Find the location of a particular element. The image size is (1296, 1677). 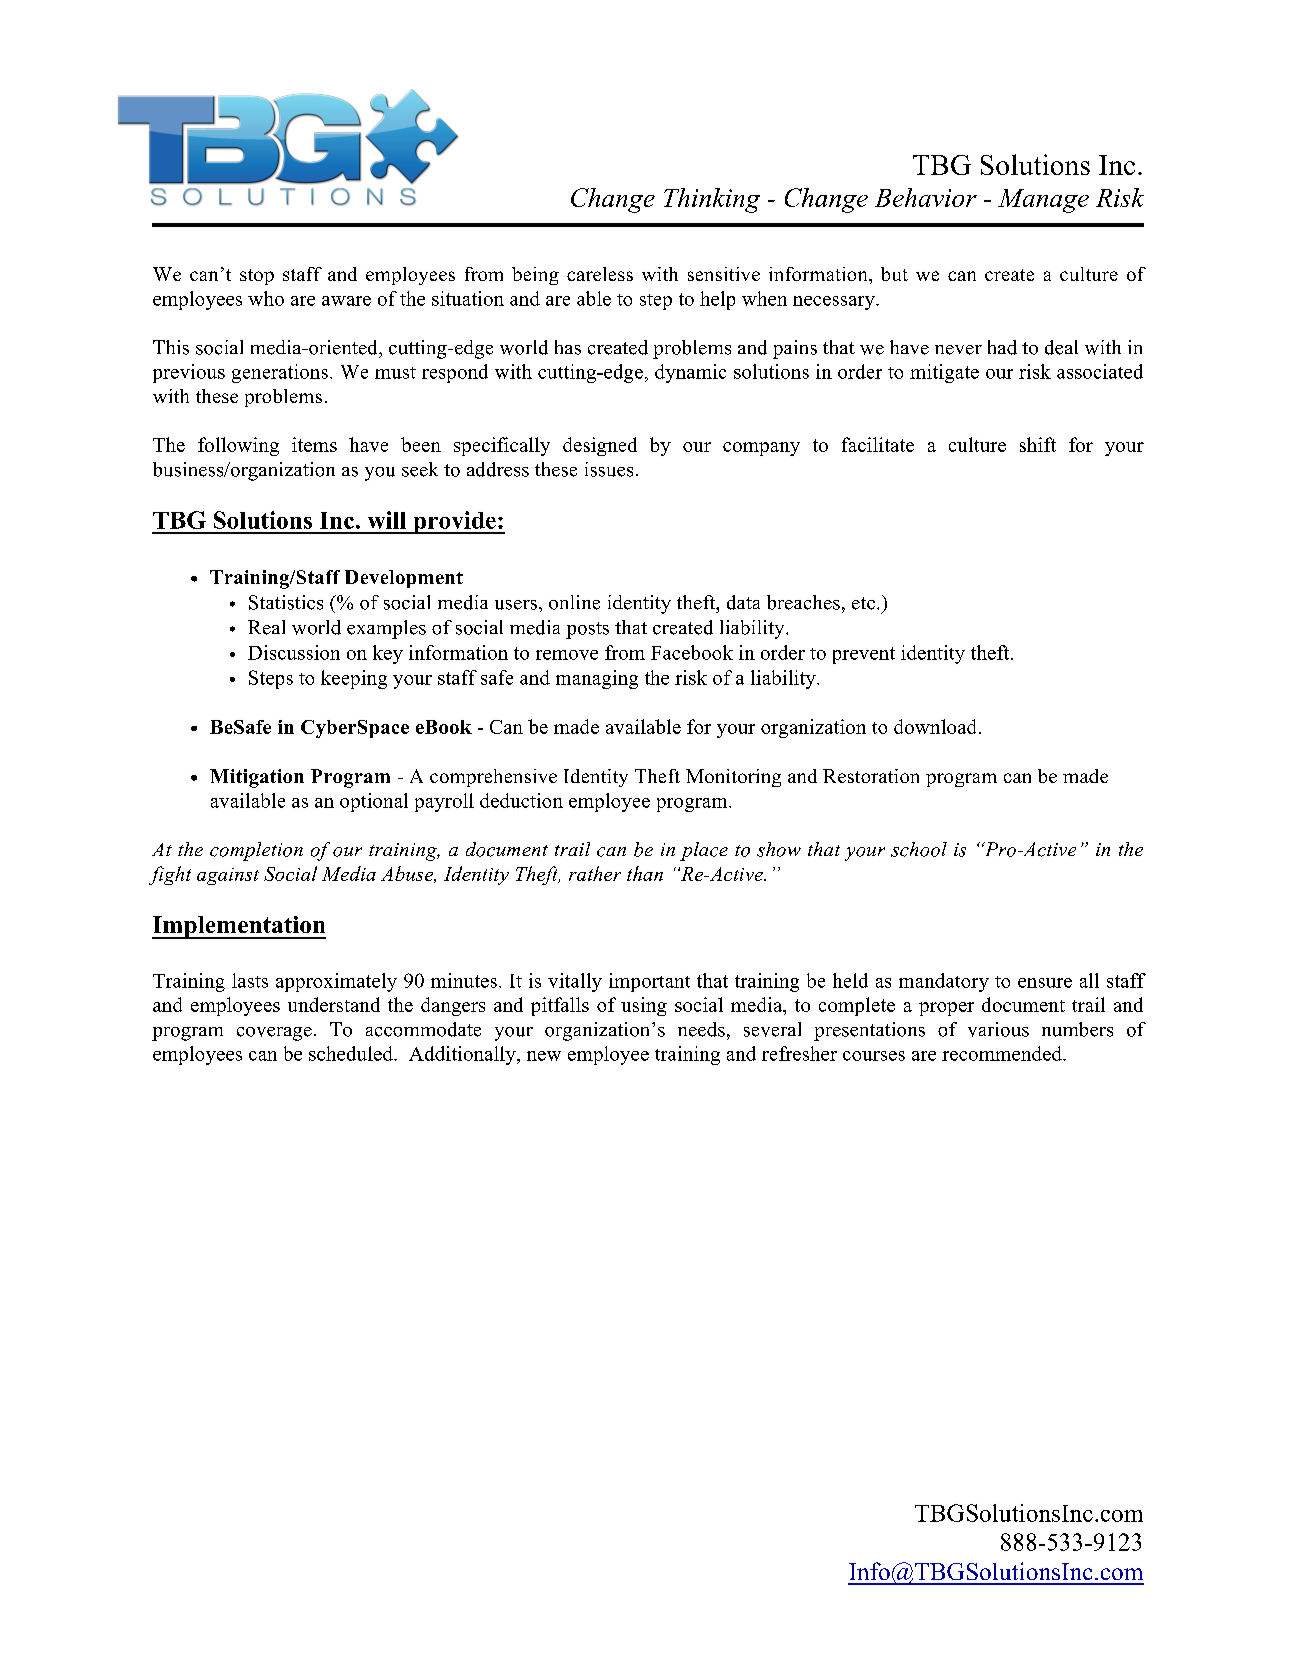

stop is located at coordinates (257, 277).
